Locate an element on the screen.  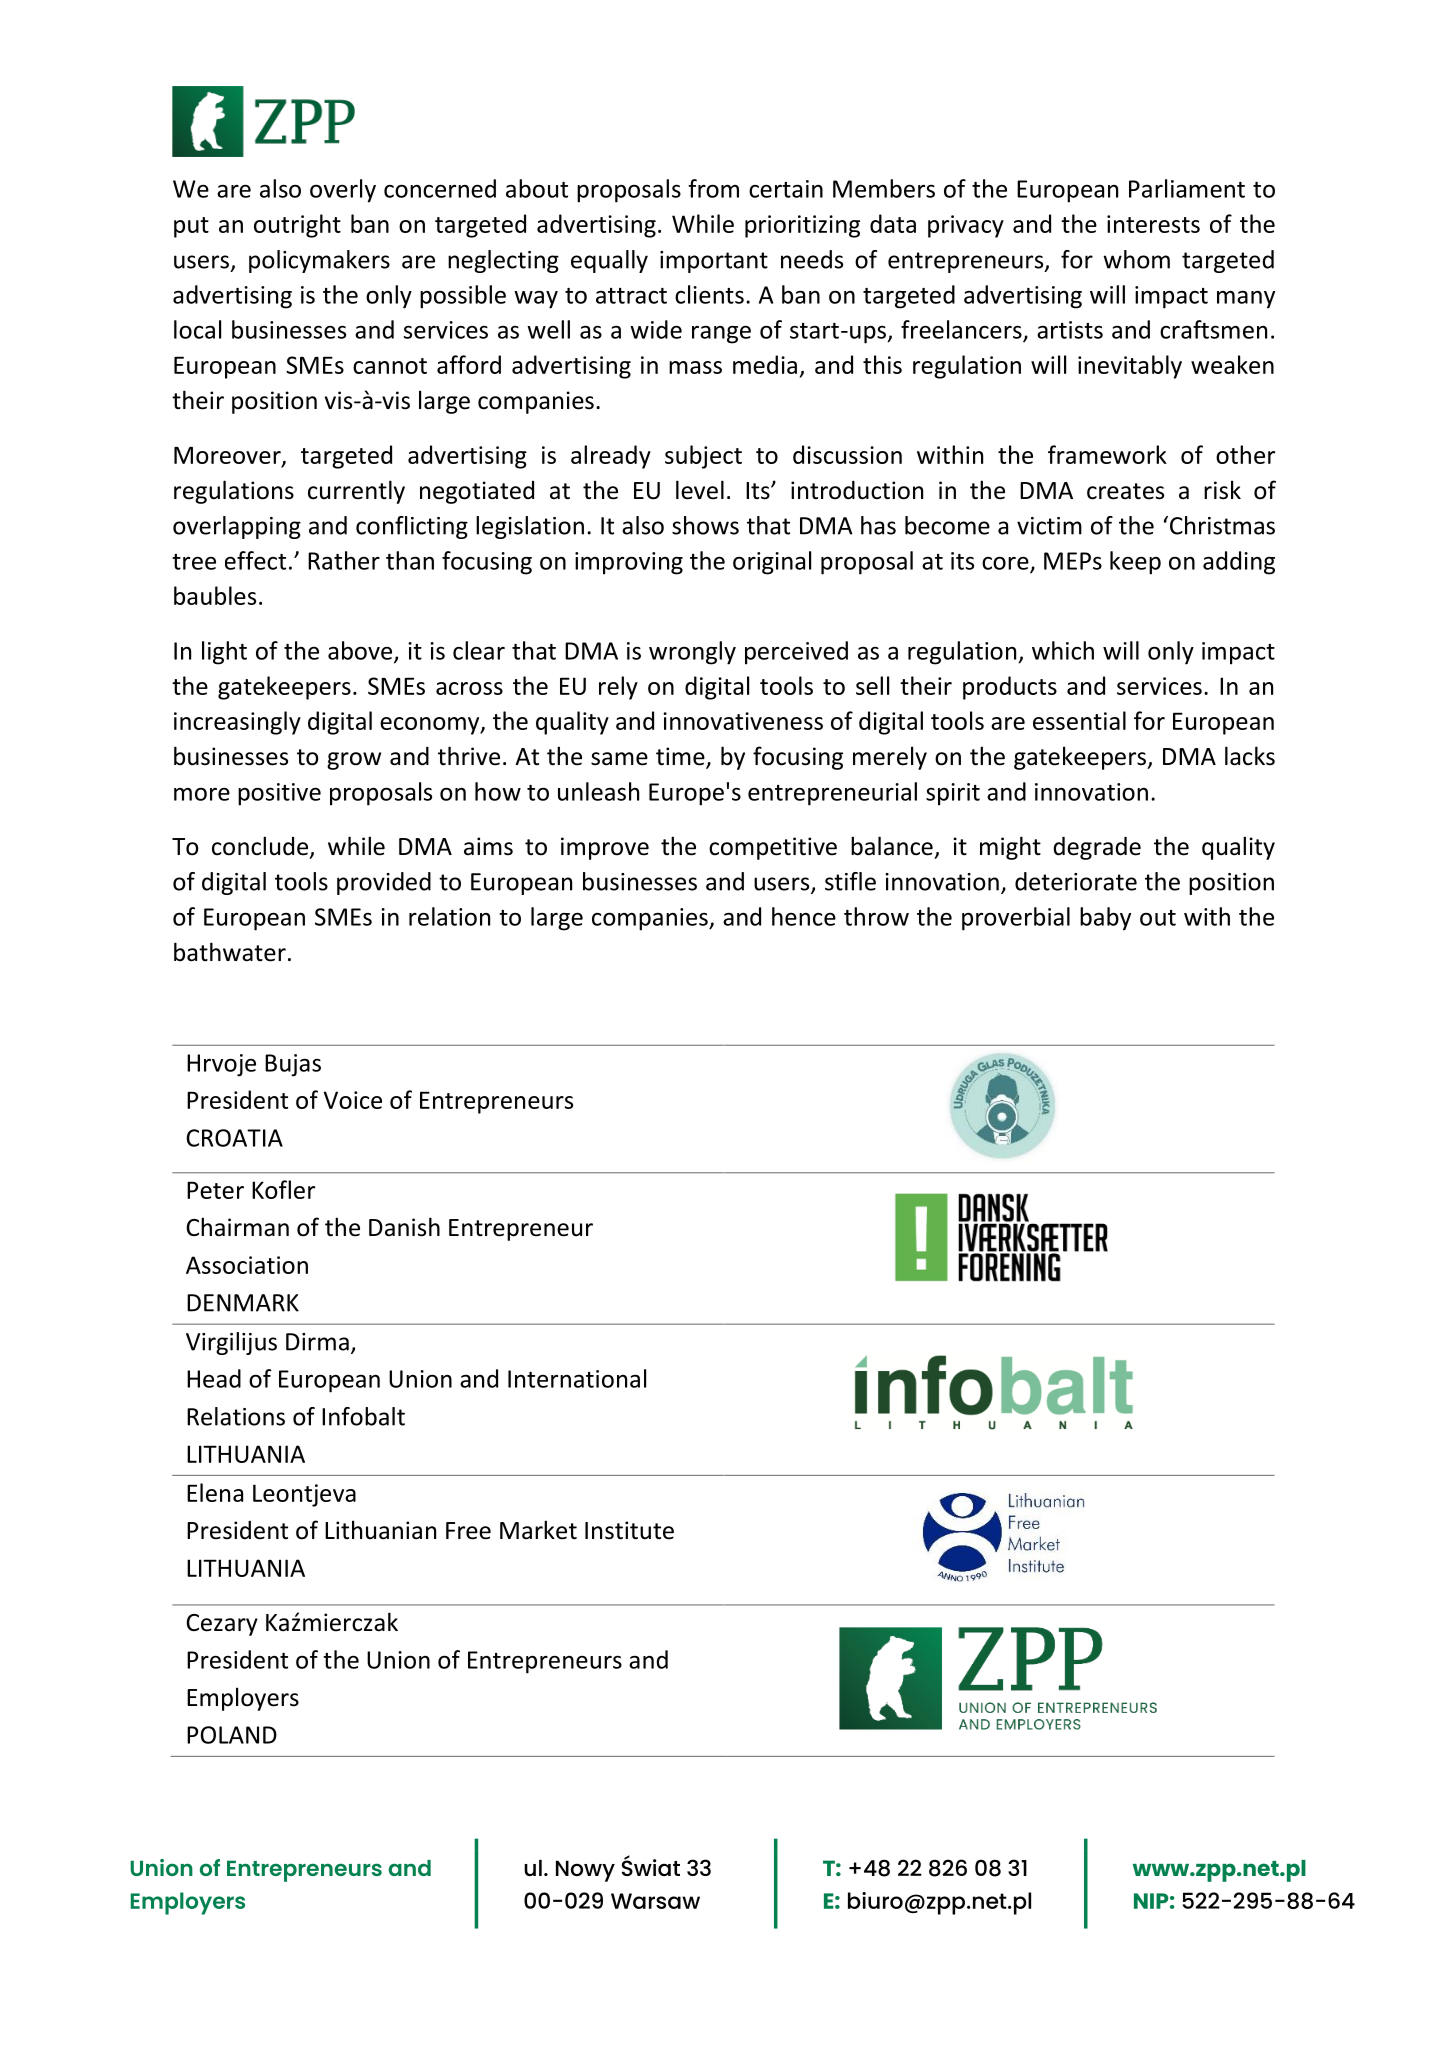
essential is located at coordinates (1079, 720).
